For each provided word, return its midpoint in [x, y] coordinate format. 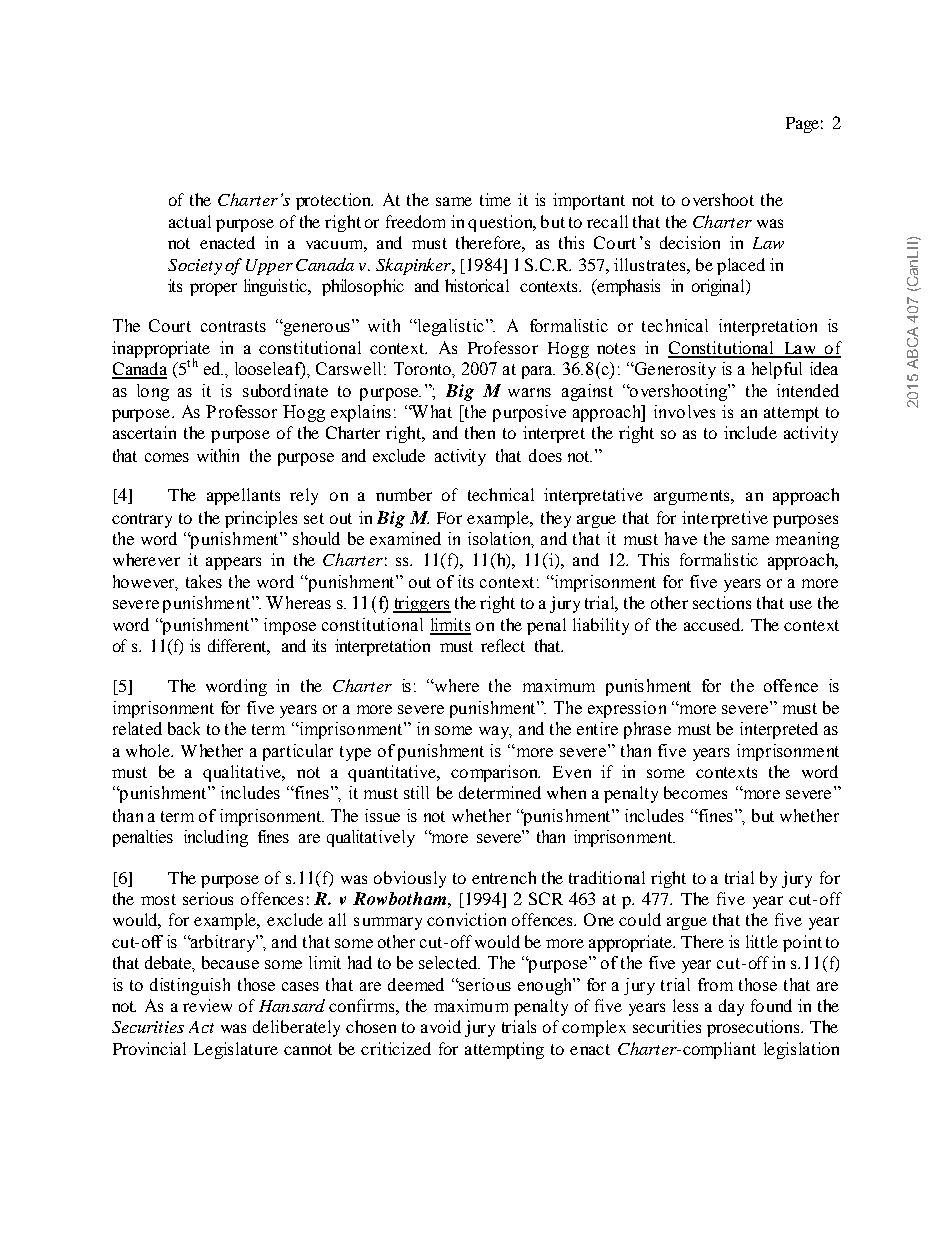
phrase [647, 730]
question [502, 223]
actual [190, 221]
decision [690, 242]
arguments [693, 497]
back [184, 728]
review [207, 1005]
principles [261, 519]
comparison [495, 773]
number [404, 494]
